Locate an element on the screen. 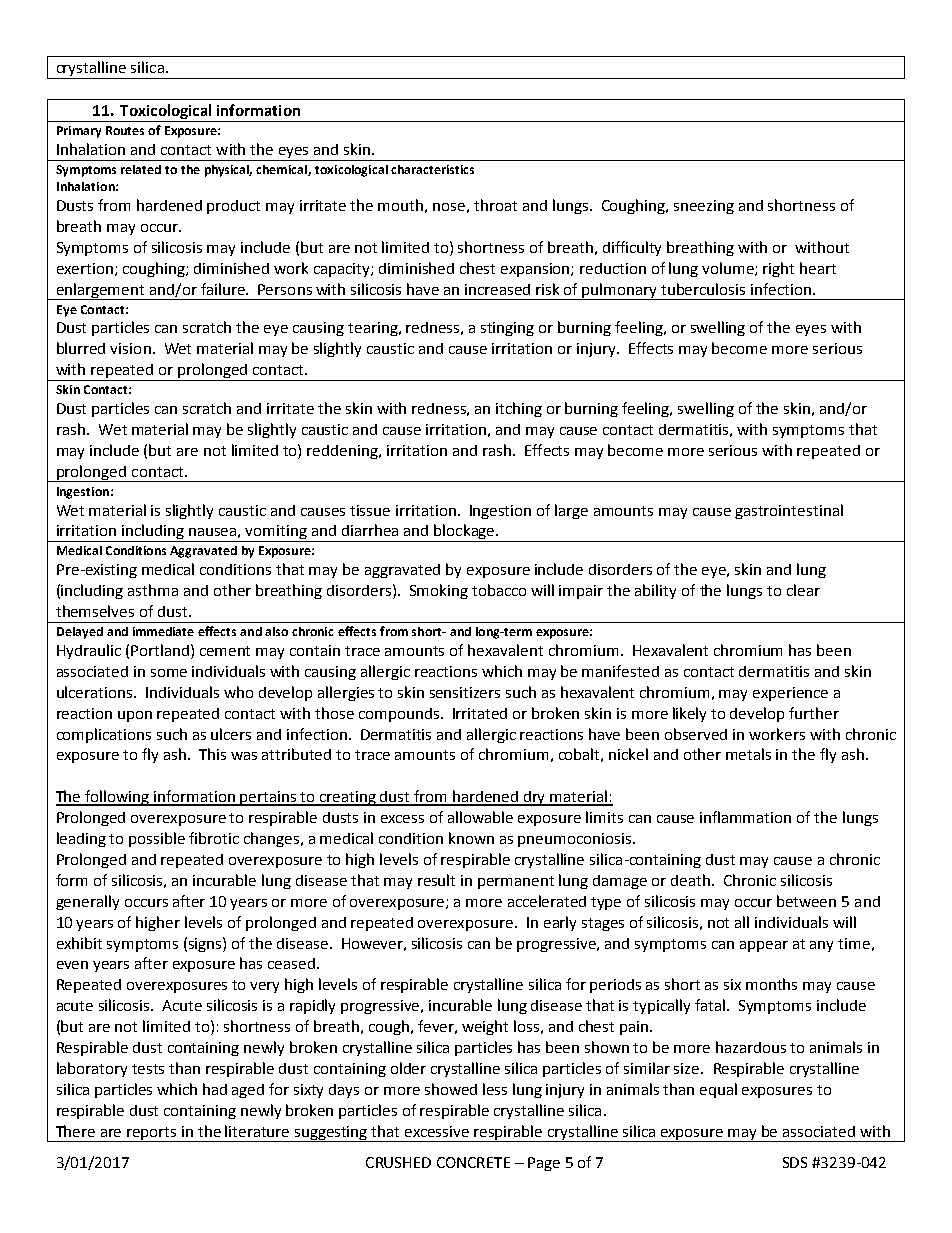 The image size is (952, 1233). experience is located at coordinates (790, 694).
